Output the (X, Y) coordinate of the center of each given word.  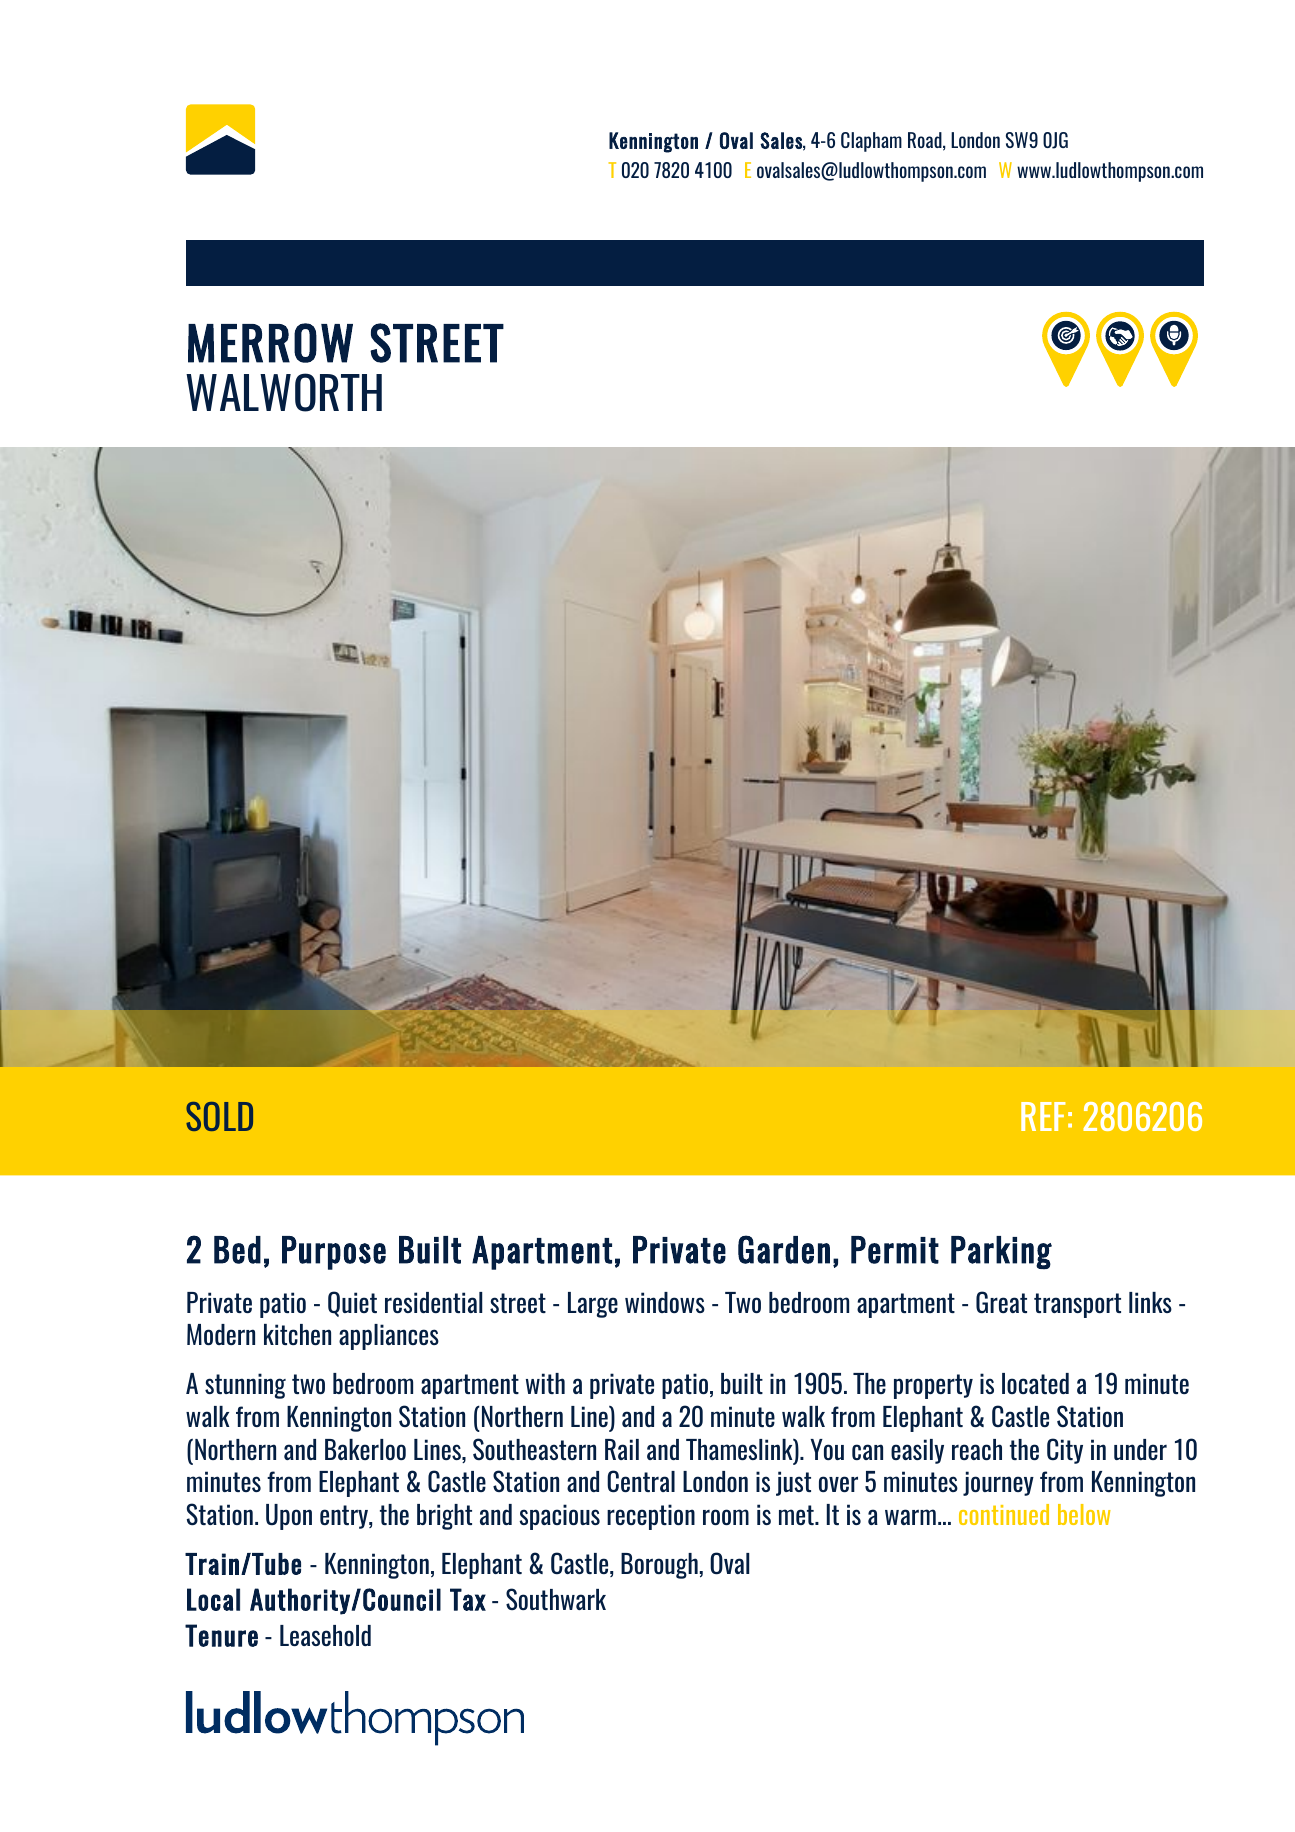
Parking (1001, 1253)
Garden (784, 1249)
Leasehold (325, 1635)
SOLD (219, 1116)
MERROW (270, 343)
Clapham (871, 142)
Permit (895, 1250)
